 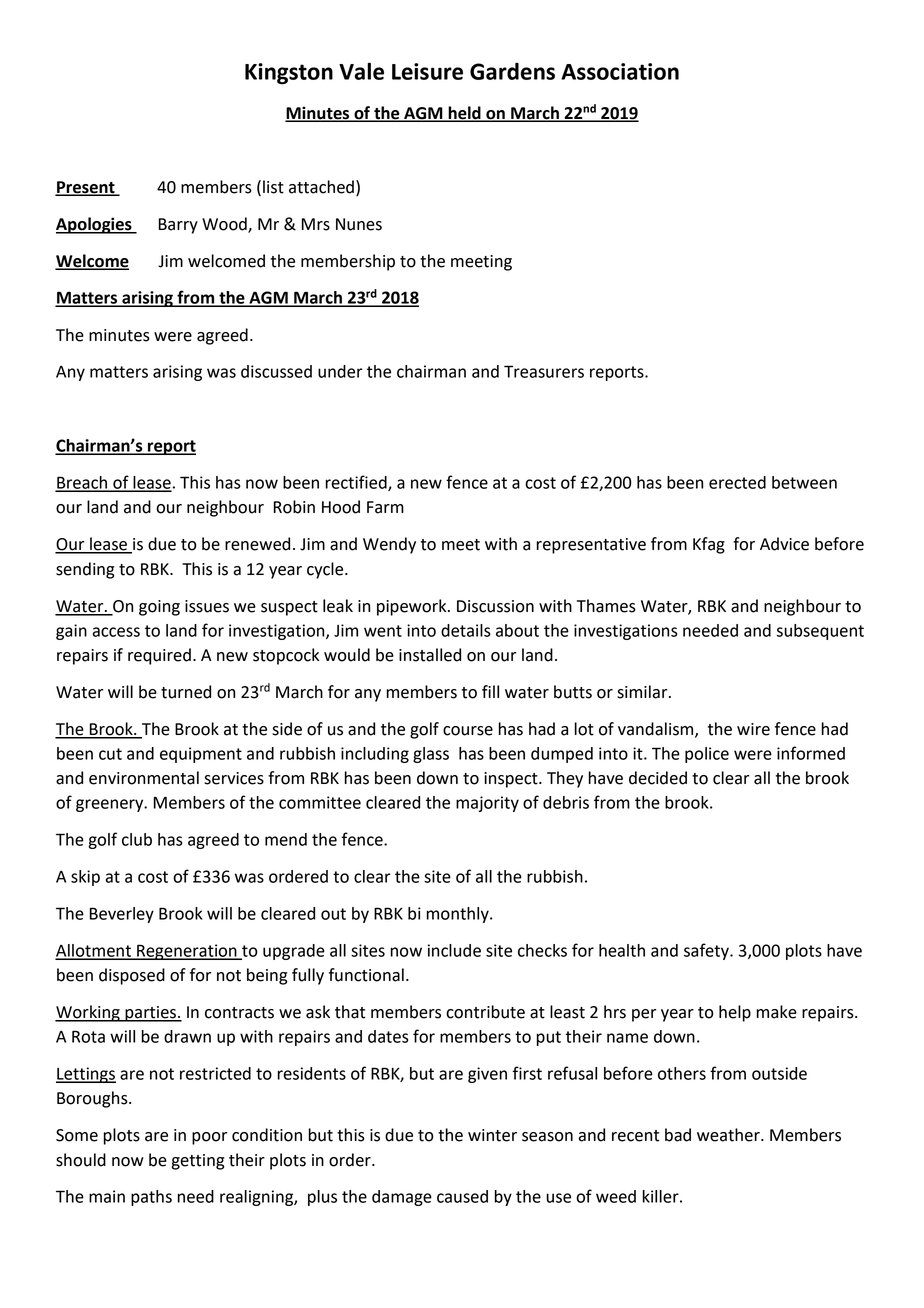 I want to click on weather, so click(x=729, y=1135).
